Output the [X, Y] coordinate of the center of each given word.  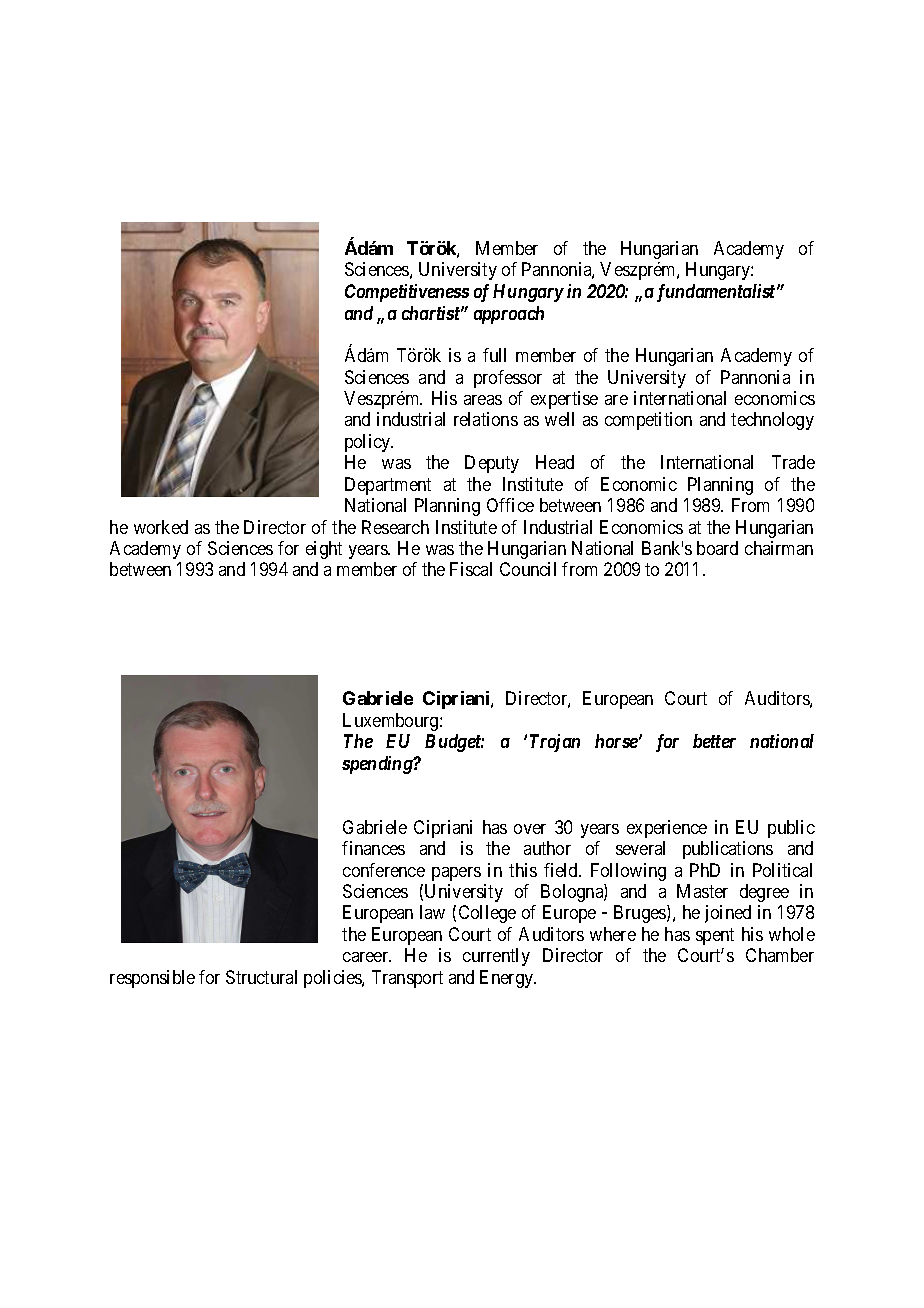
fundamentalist [717, 293]
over [530, 829]
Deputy [492, 464]
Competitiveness [407, 293]
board [717, 548]
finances [373, 848]
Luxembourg [392, 722]
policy [369, 443]
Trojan [555, 743]
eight [324, 550]
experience [667, 829]
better [714, 741]
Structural [261, 977]
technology [772, 421]
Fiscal [471, 569]
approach [509, 315]
